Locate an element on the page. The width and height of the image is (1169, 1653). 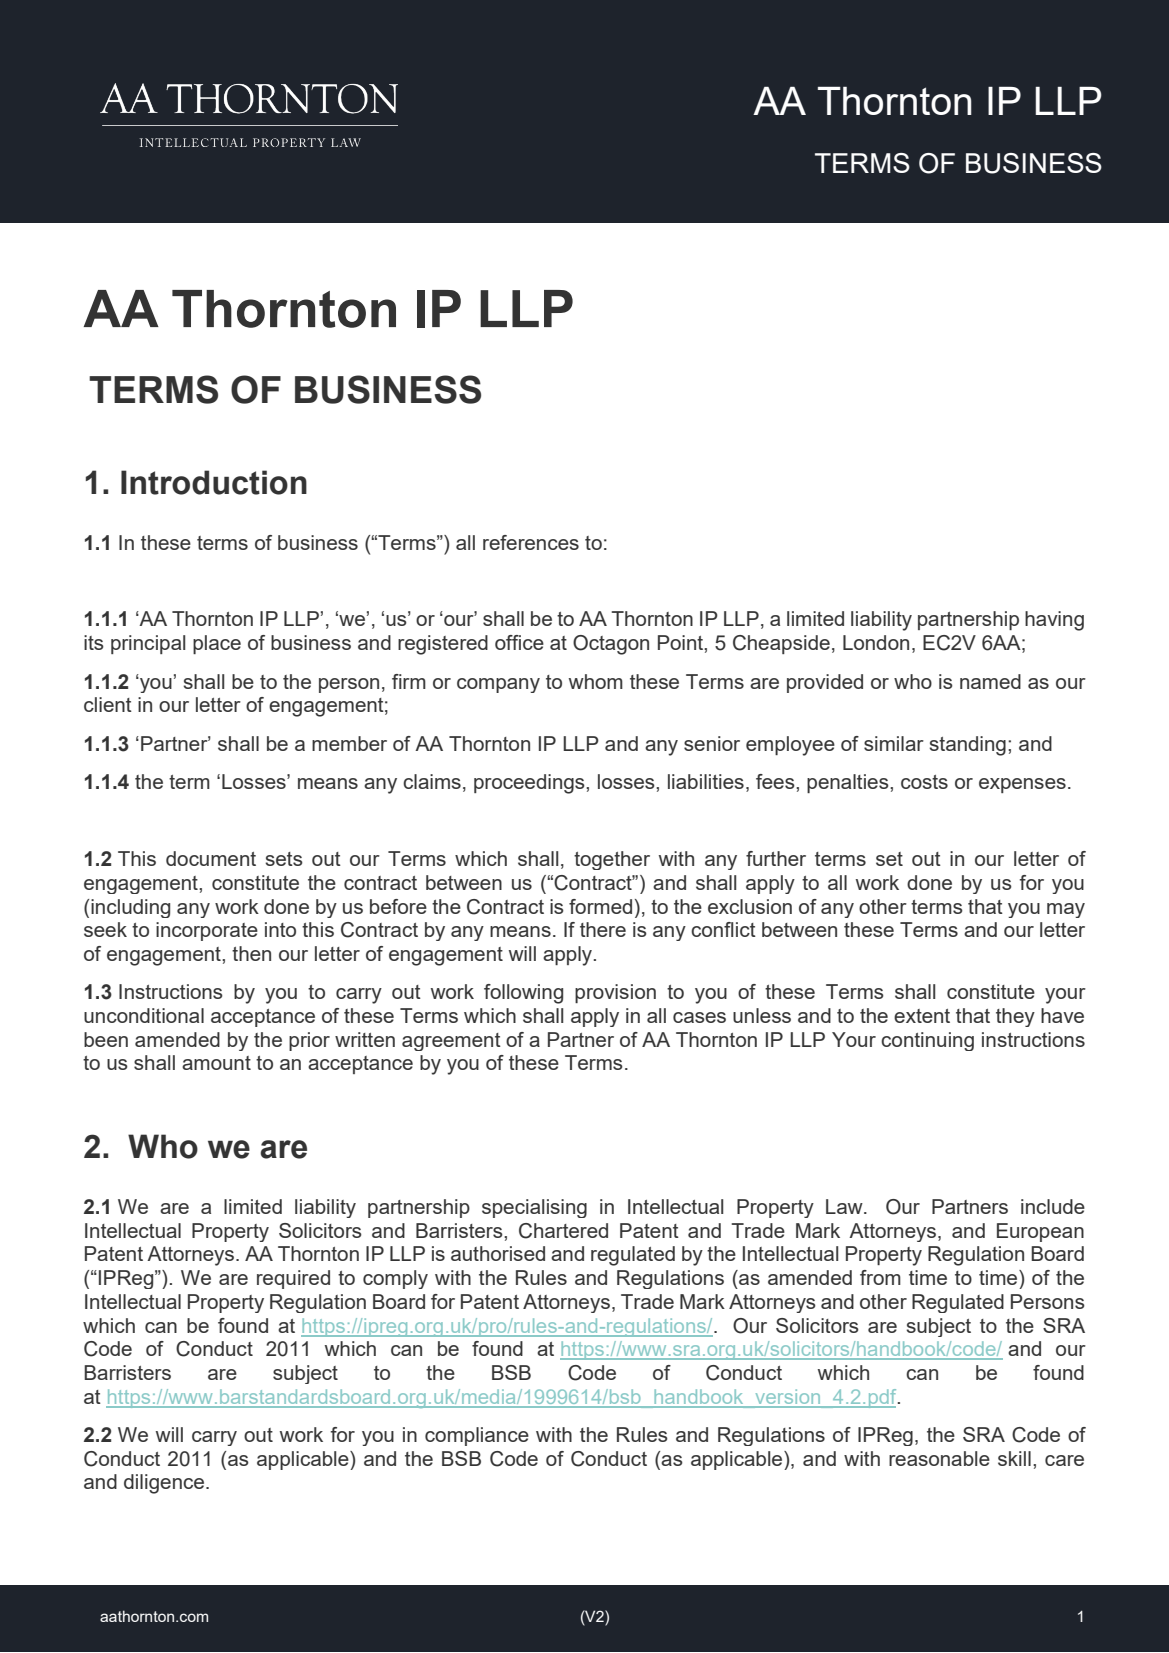
specialising is located at coordinates (534, 1208).
